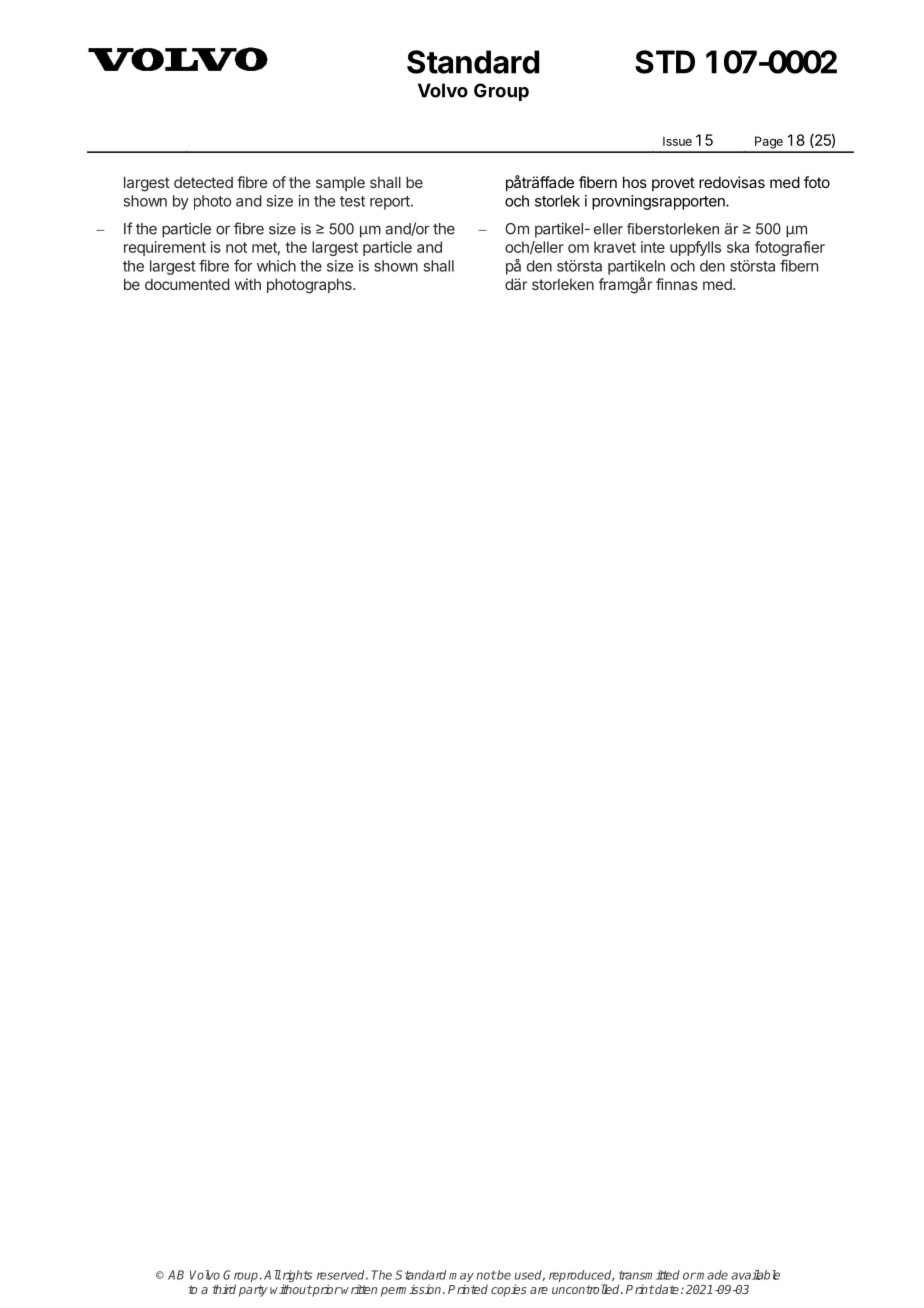  Describe the element at coordinates (665, 62) in the page. I see `STD` at that location.
